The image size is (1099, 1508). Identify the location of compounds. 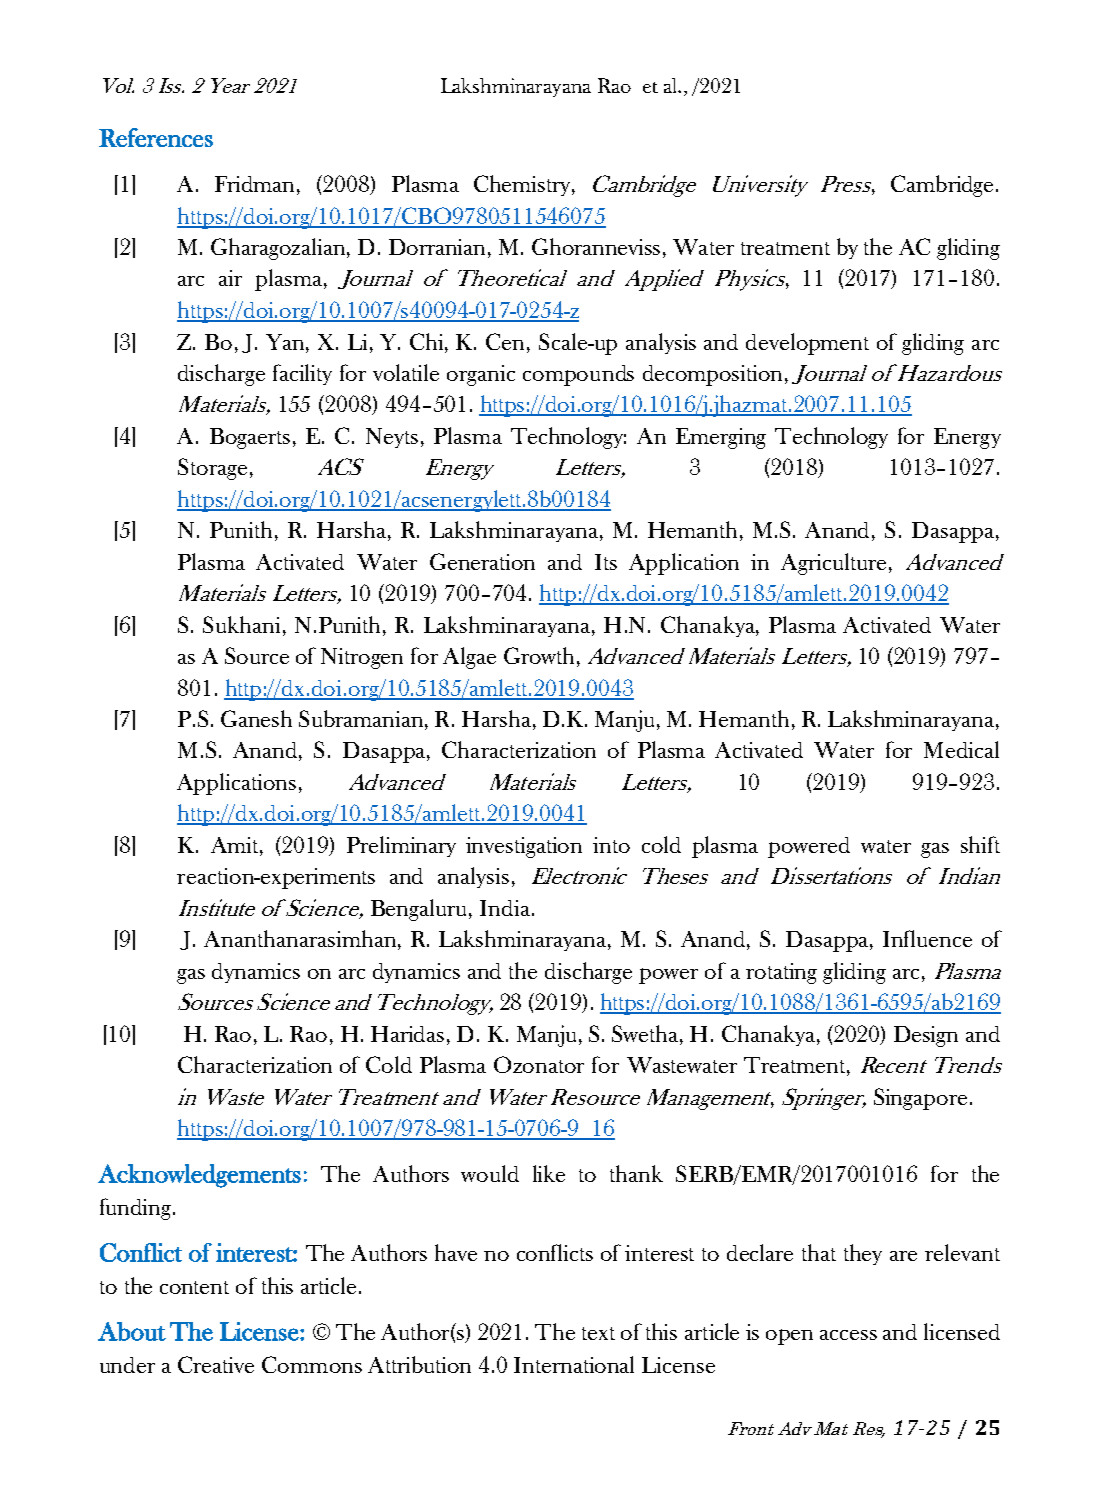
(578, 375).
